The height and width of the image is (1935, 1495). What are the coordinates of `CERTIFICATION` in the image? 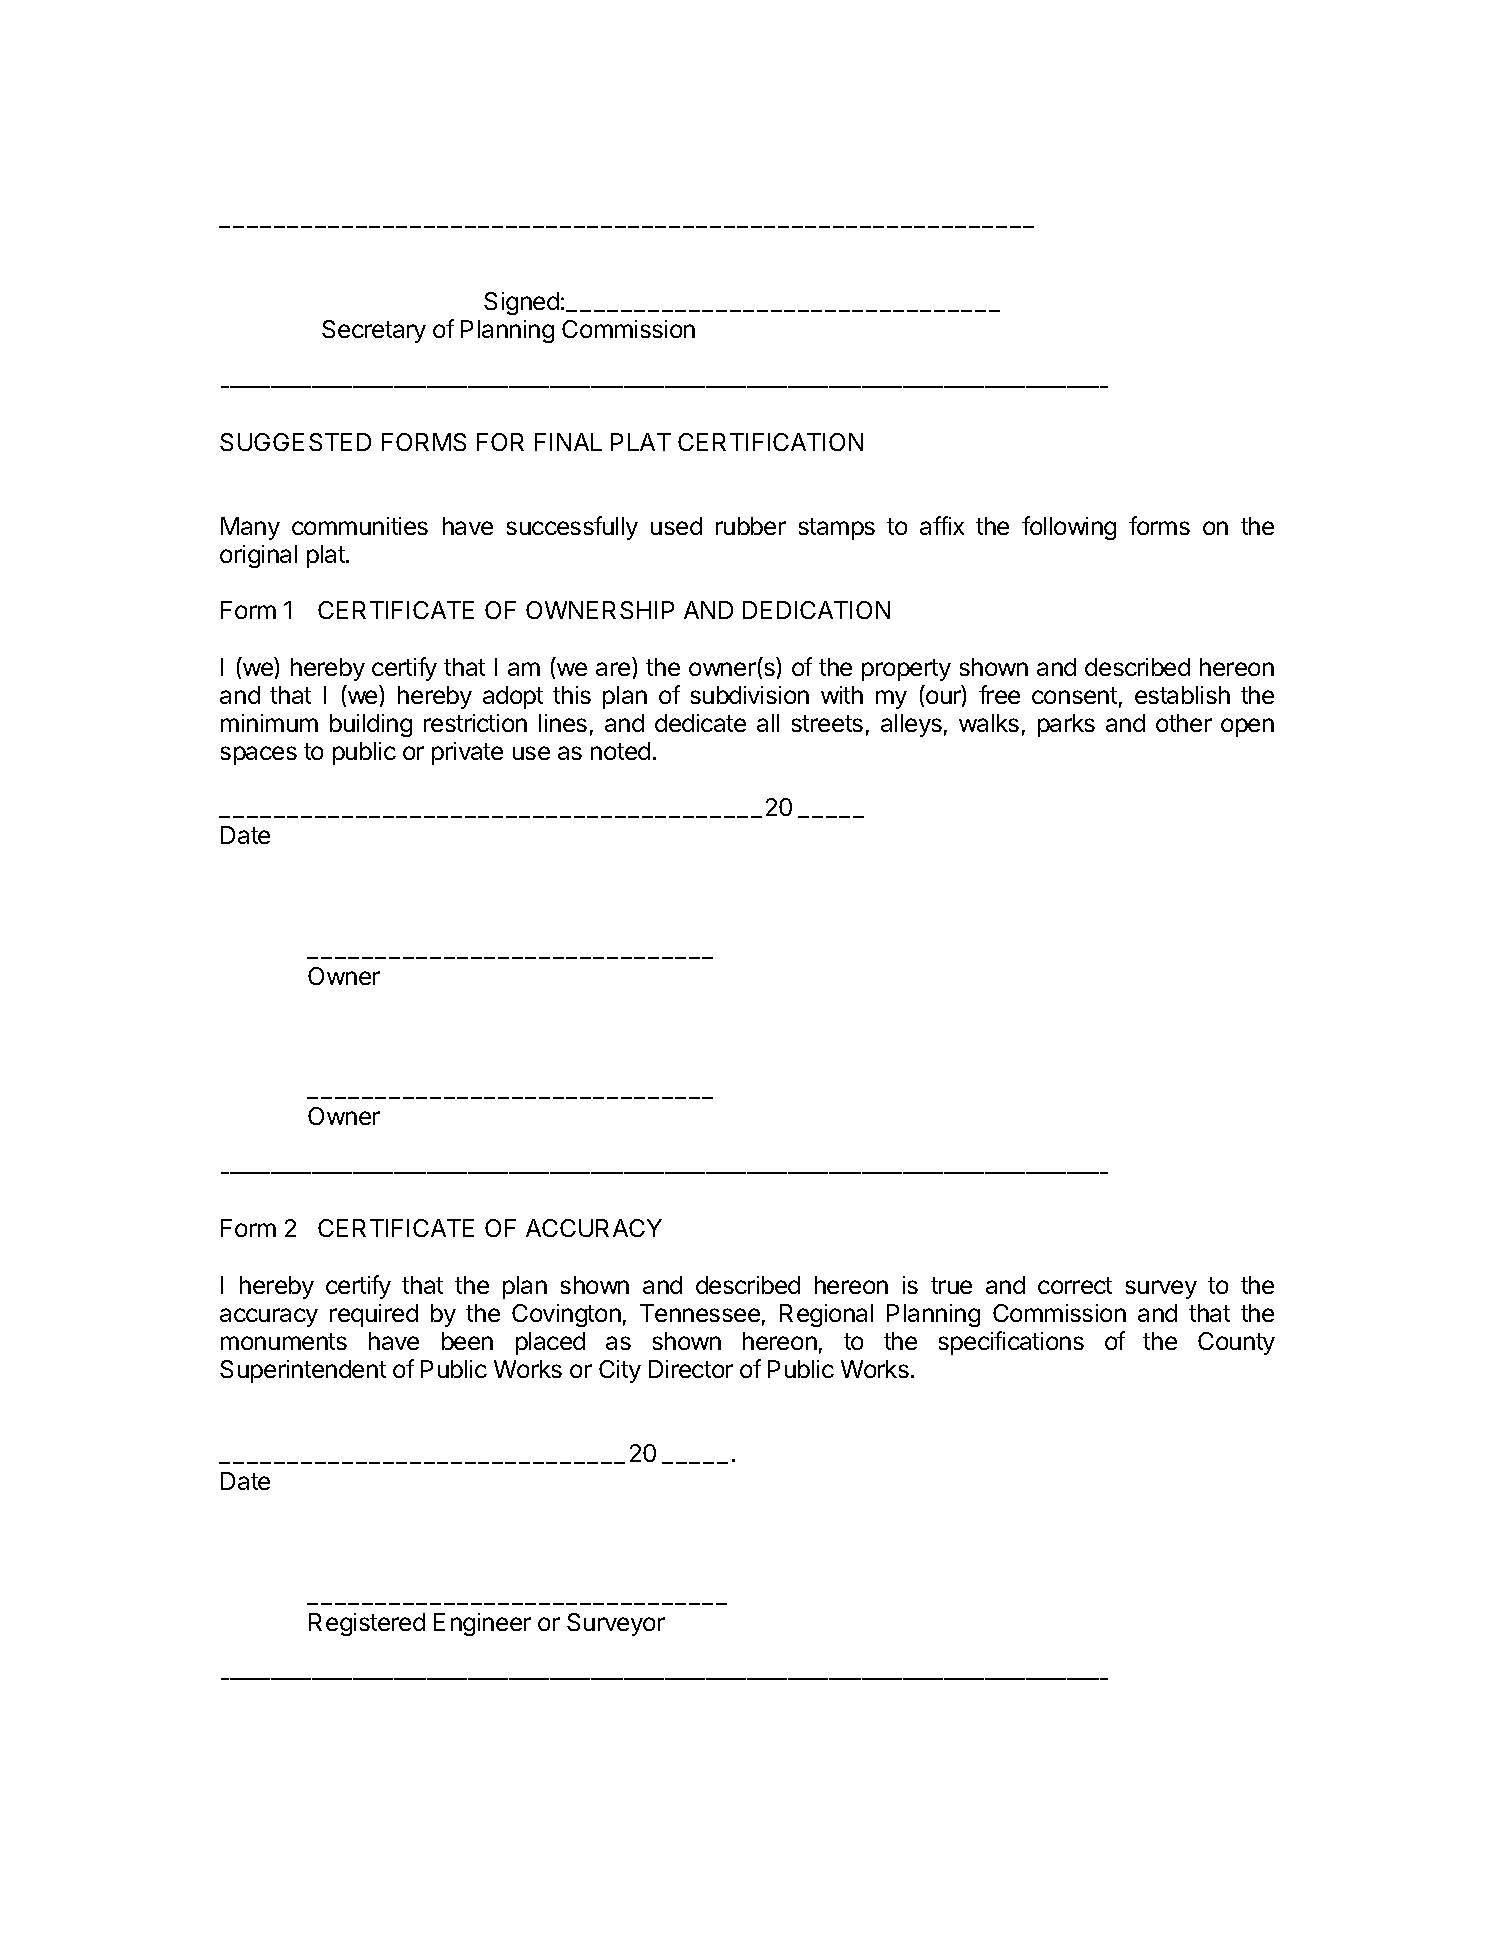 It's located at (770, 442).
